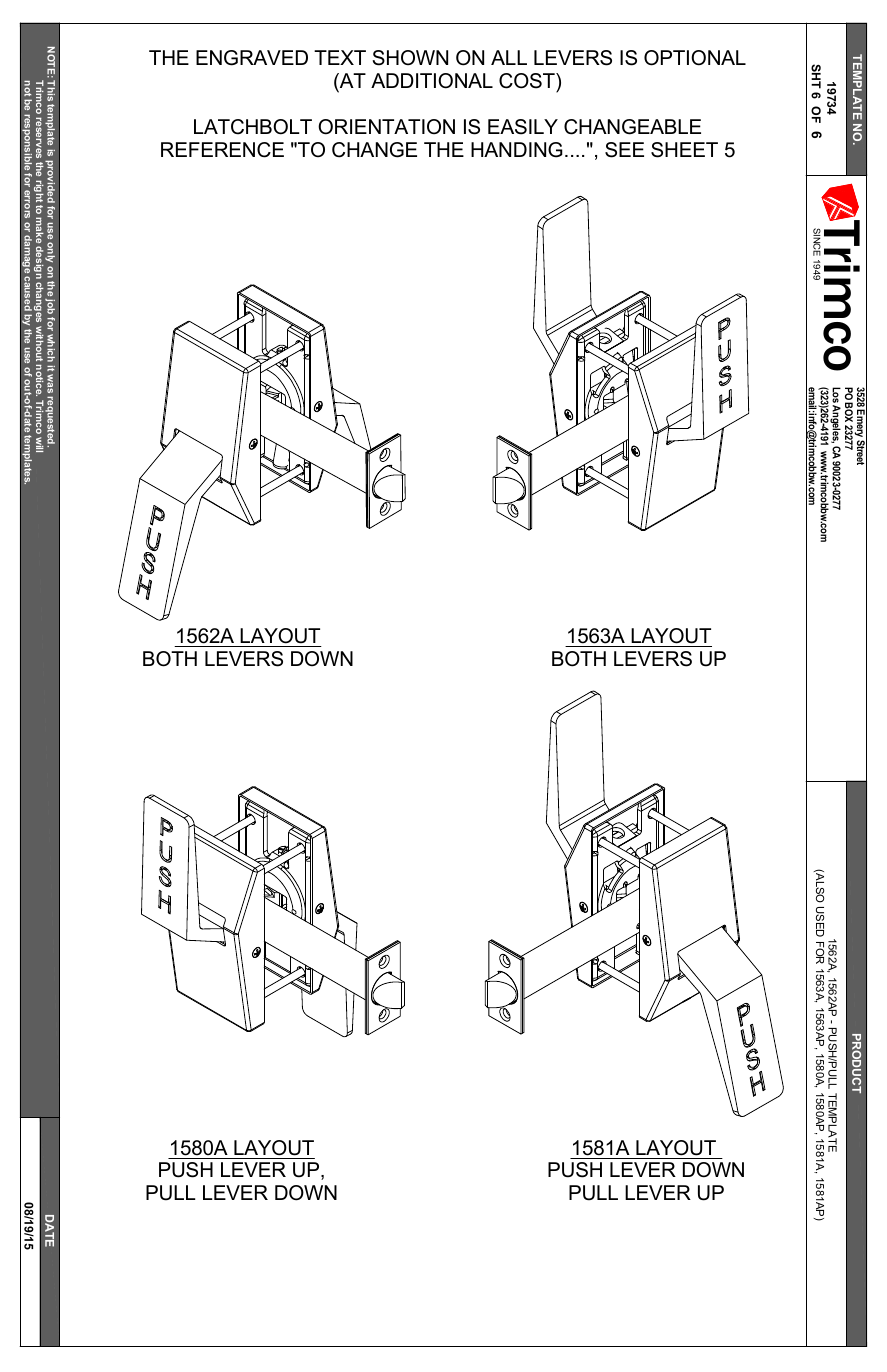 The image size is (887, 1372). What do you see at coordinates (523, 127) in the image?
I see `EASILY` at bounding box center [523, 127].
